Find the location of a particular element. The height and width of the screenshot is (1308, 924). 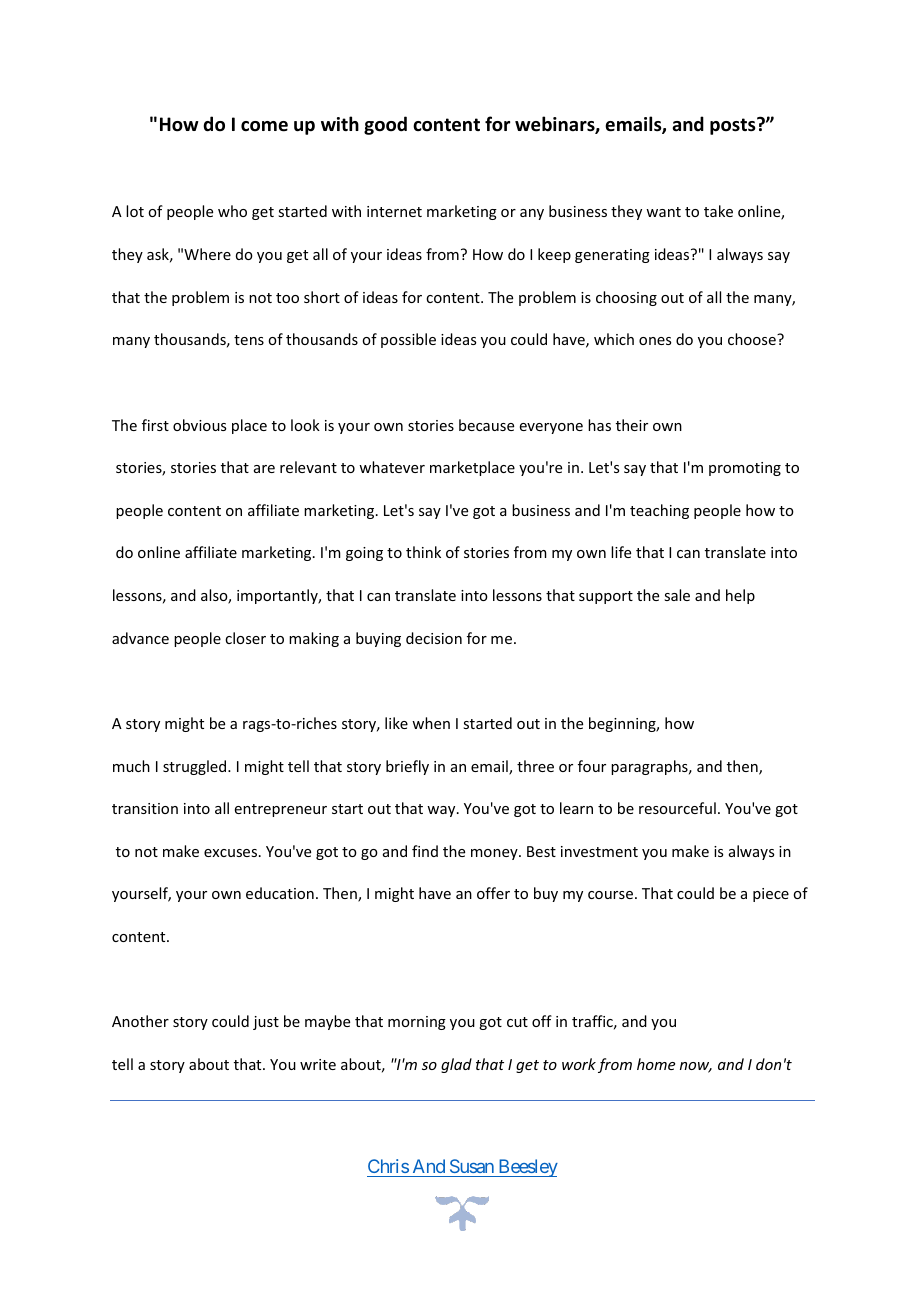

come is located at coordinates (264, 126).
